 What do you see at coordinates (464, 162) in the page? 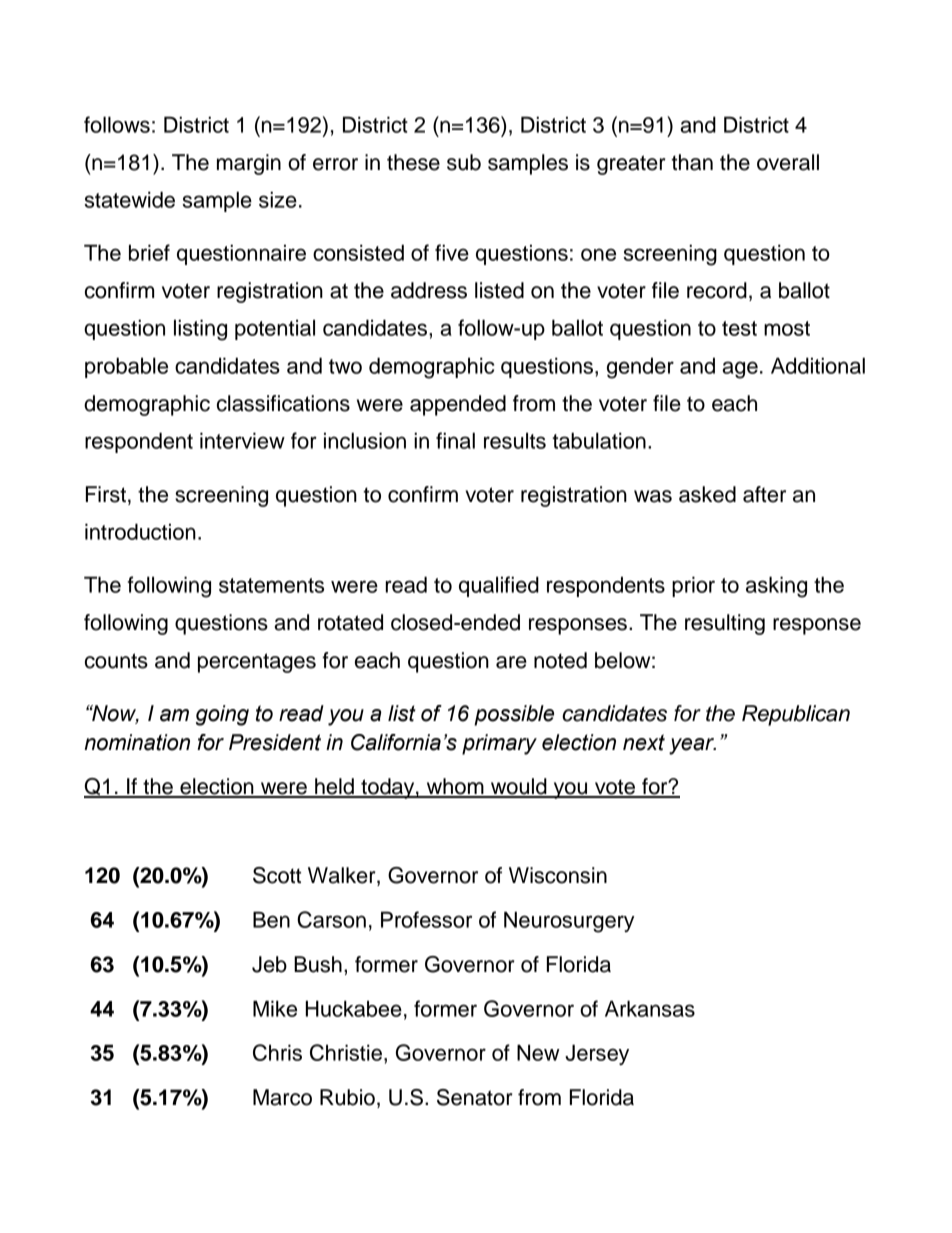
I see `sub` at bounding box center [464, 162].
